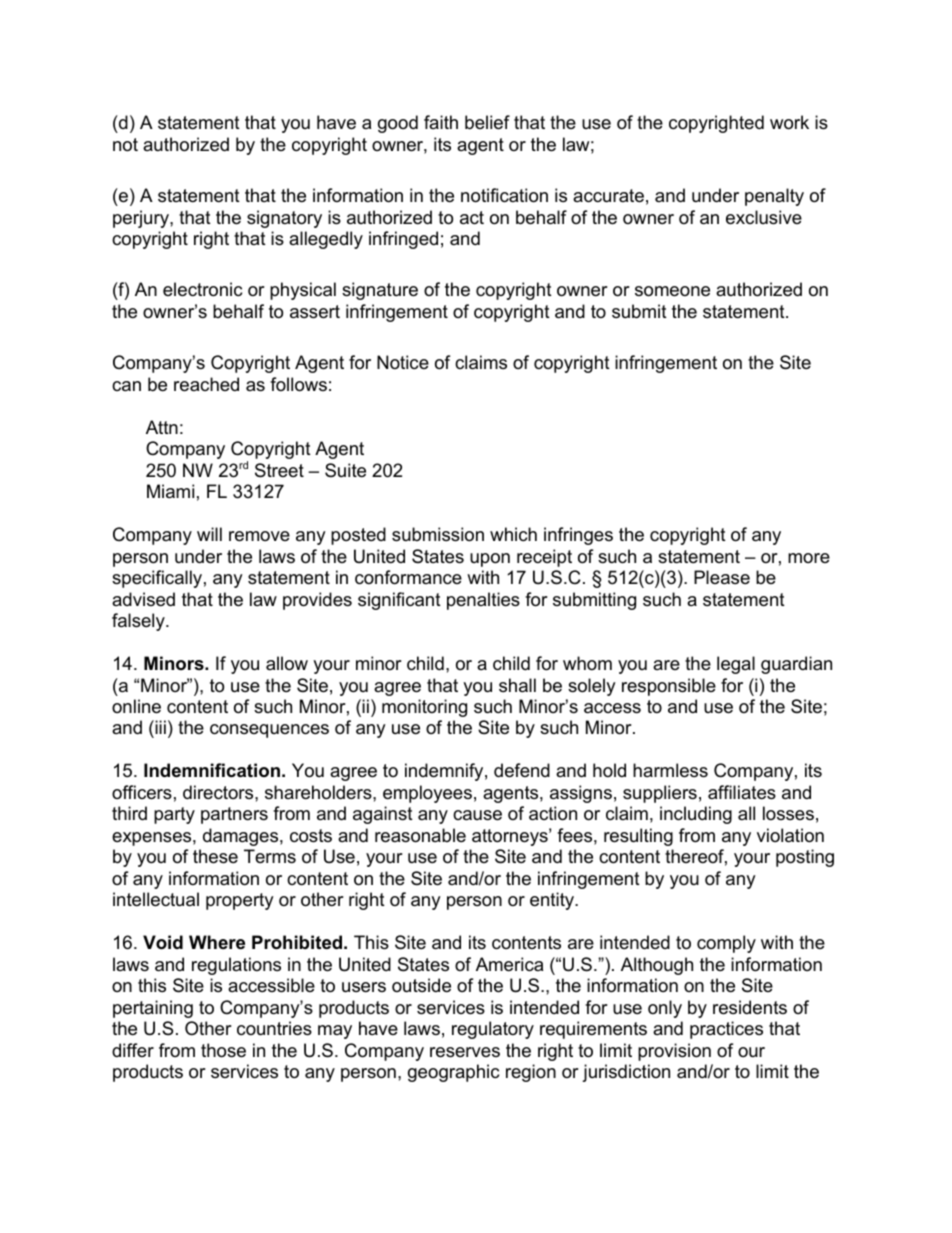  What do you see at coordinates (487, 122) in the screenshot?
I see `belief` at bounding box center [487, 122].
